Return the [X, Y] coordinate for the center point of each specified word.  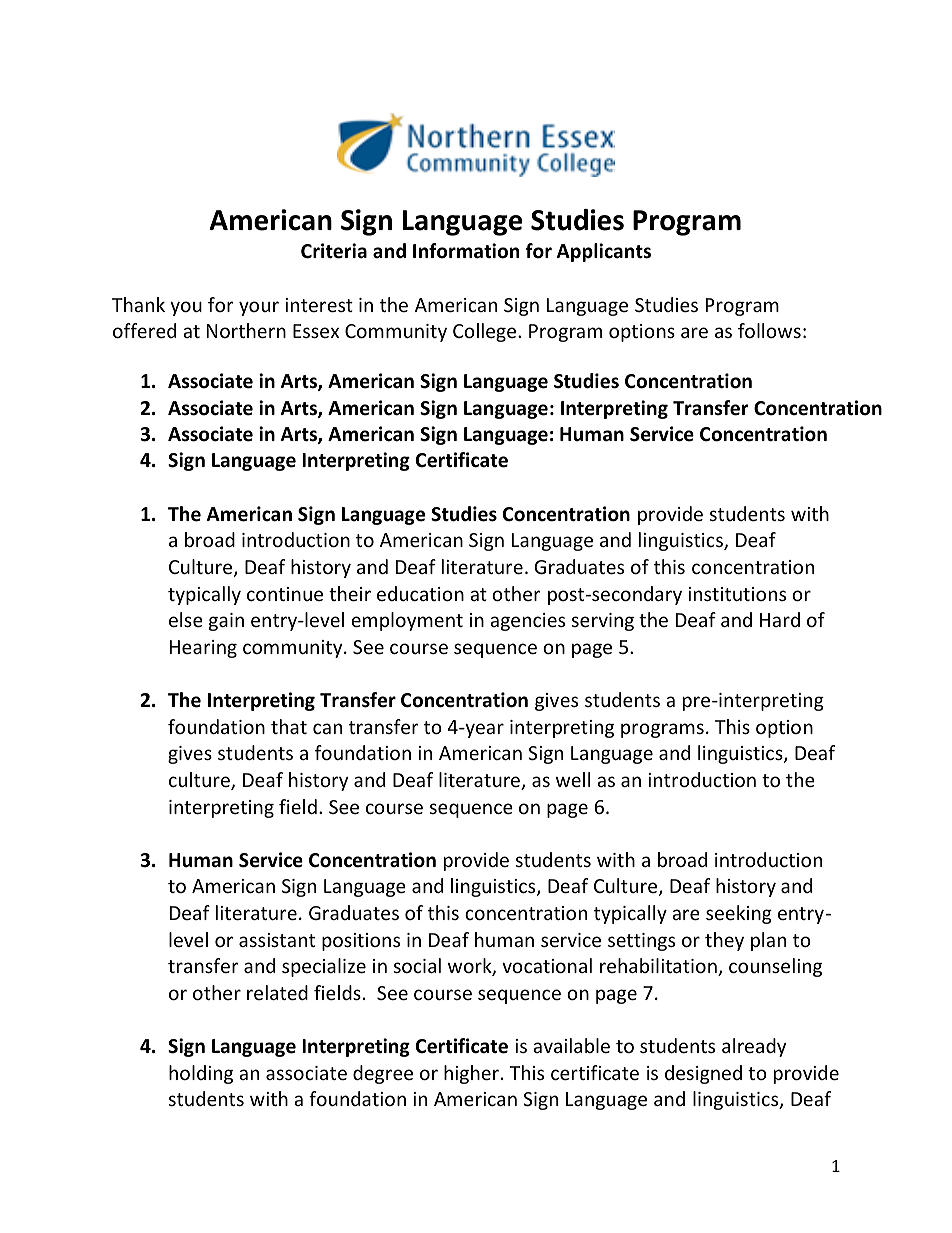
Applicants [604, 252]
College [486, 332]
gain [226, 622]
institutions [737, 594]
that [289, 726]
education [420, 593]
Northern [246, 330]
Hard [780, 619]
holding [201, 1074]
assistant [277, 940]
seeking [739, 914]
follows [769, 330]
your [259, 308]
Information [466, 251]
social [417, 965]
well [573, 779]
